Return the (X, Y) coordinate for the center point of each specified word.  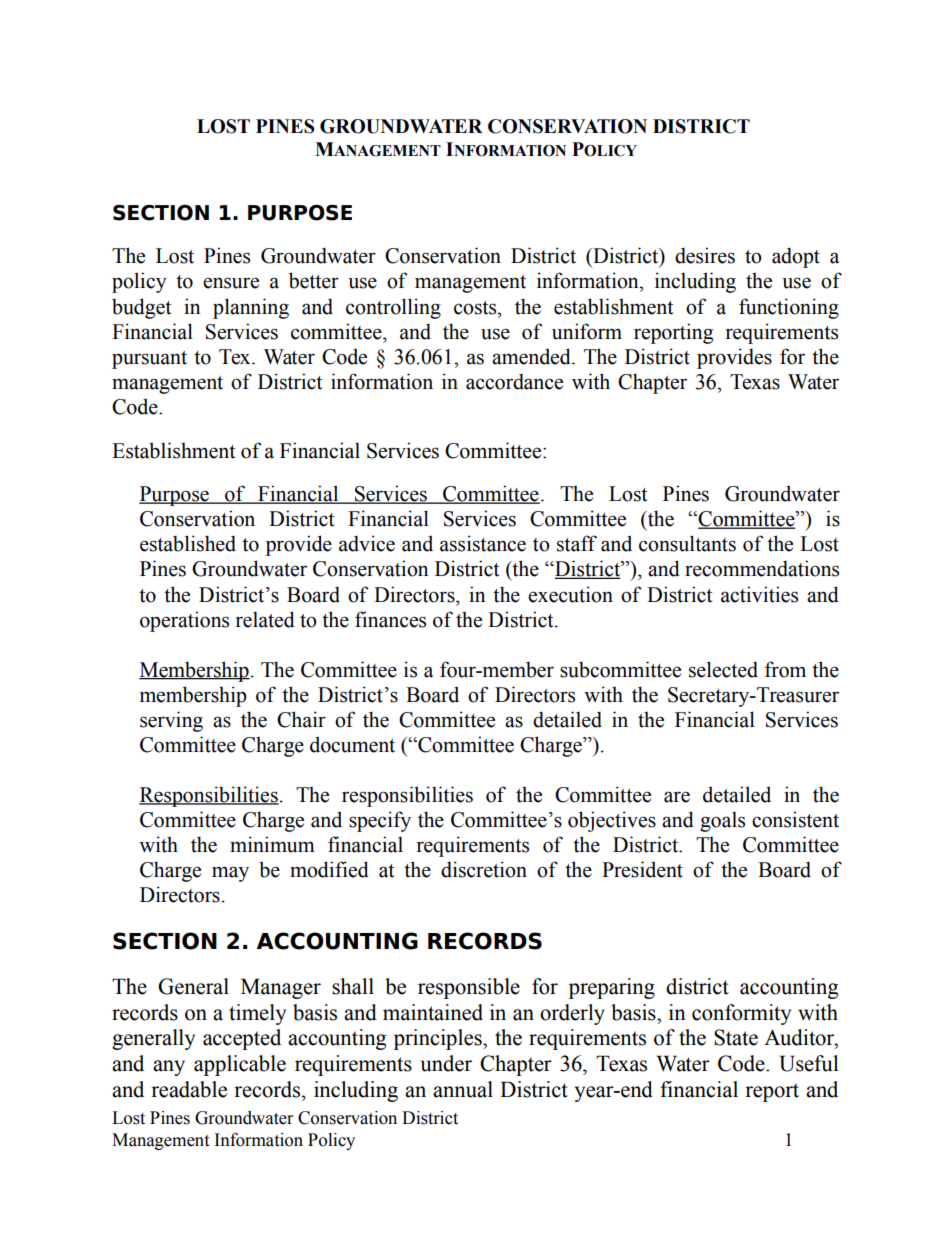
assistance (483, 543)
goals (722, 821)
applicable (240, 1065)
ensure (231, 283)
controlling (393, 308)
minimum (272, 844)
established (188, 543)
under (446, 1063)
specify (380, 821)
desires (705, 255)
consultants (687, 543)
